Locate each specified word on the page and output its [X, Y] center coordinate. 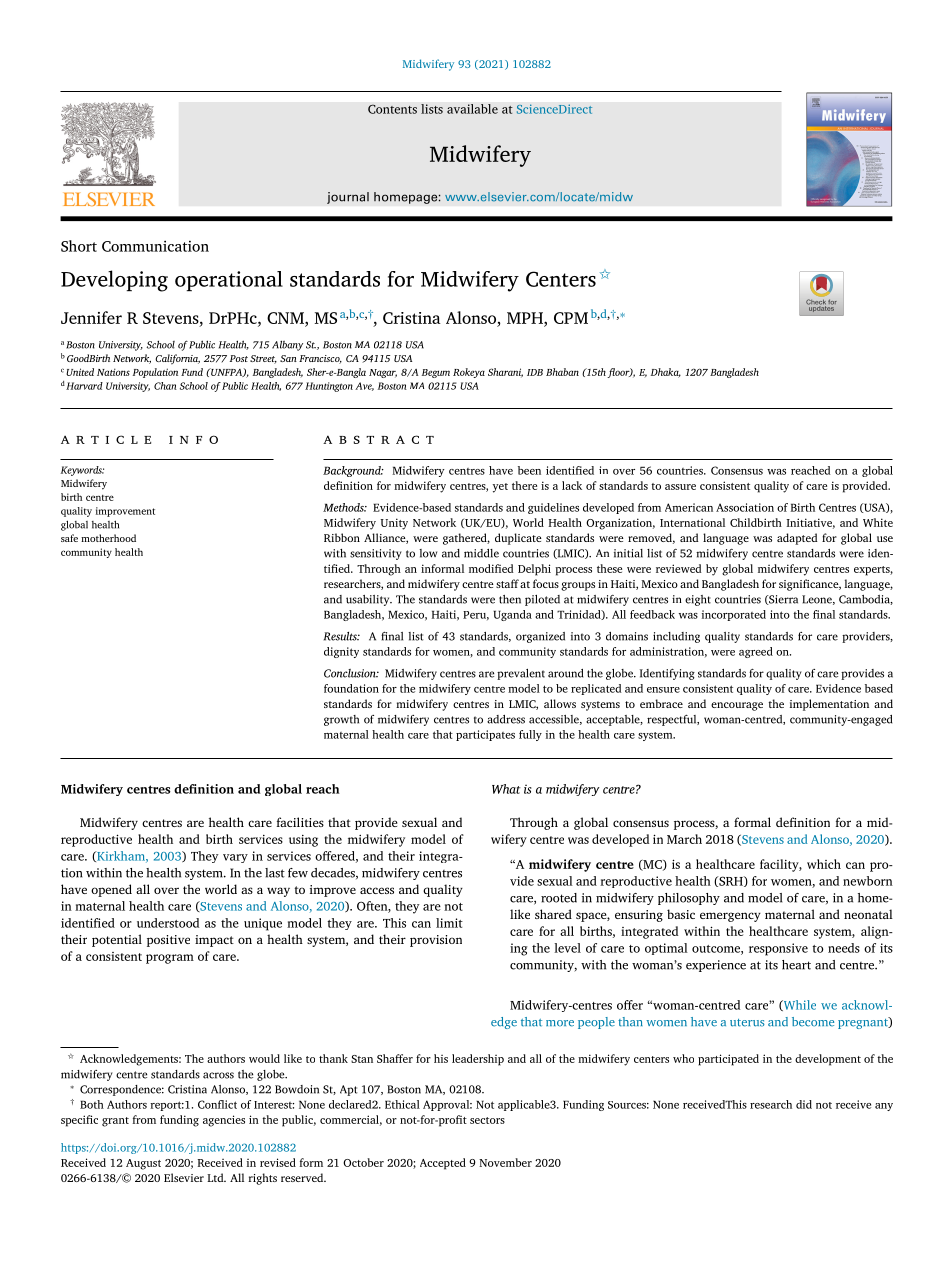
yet [500, 488]
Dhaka [666, 373]
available [472, 109]
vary [235, 858]
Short [79, 246]
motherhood [108, 538]
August [143, 1164]
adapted [797, 539]
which [824, 864]
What [506, 789]
